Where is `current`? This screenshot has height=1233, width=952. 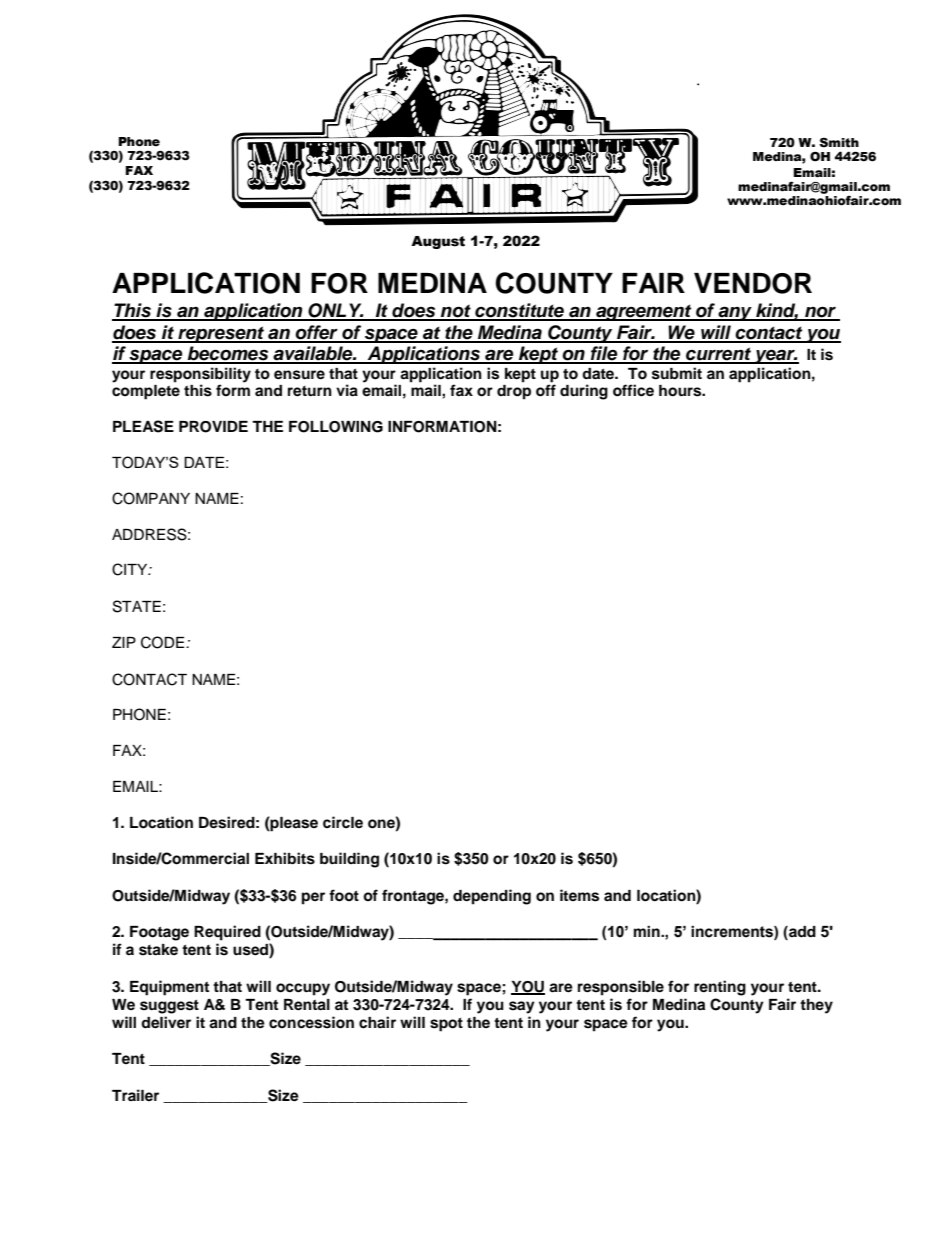
current is located at coordinates (719, 355).
